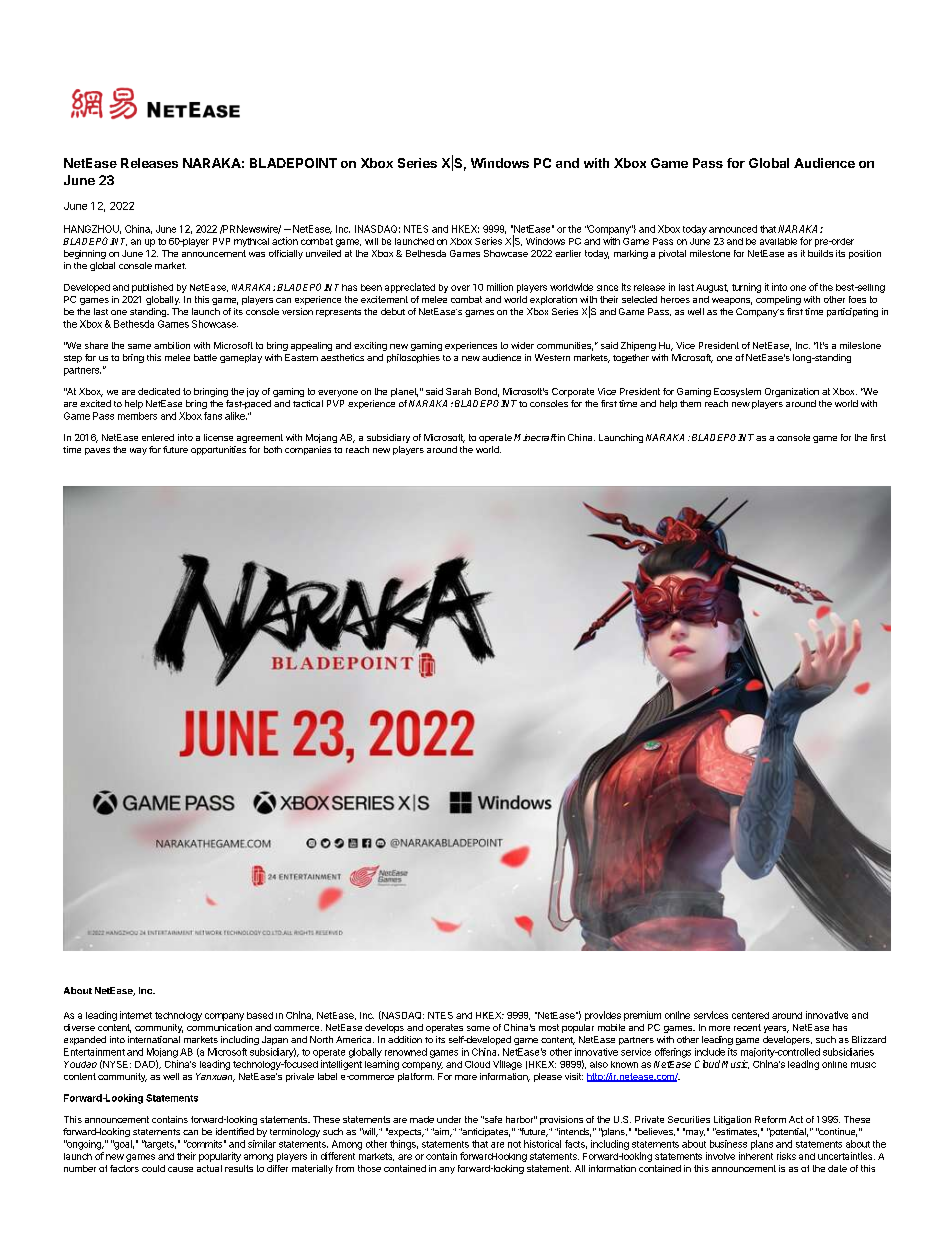 The height and width of the screenshot is (1233, 952). Describe the element at coordinates (535, 437) in the screenshot. I see `Minecraft` at that location.
